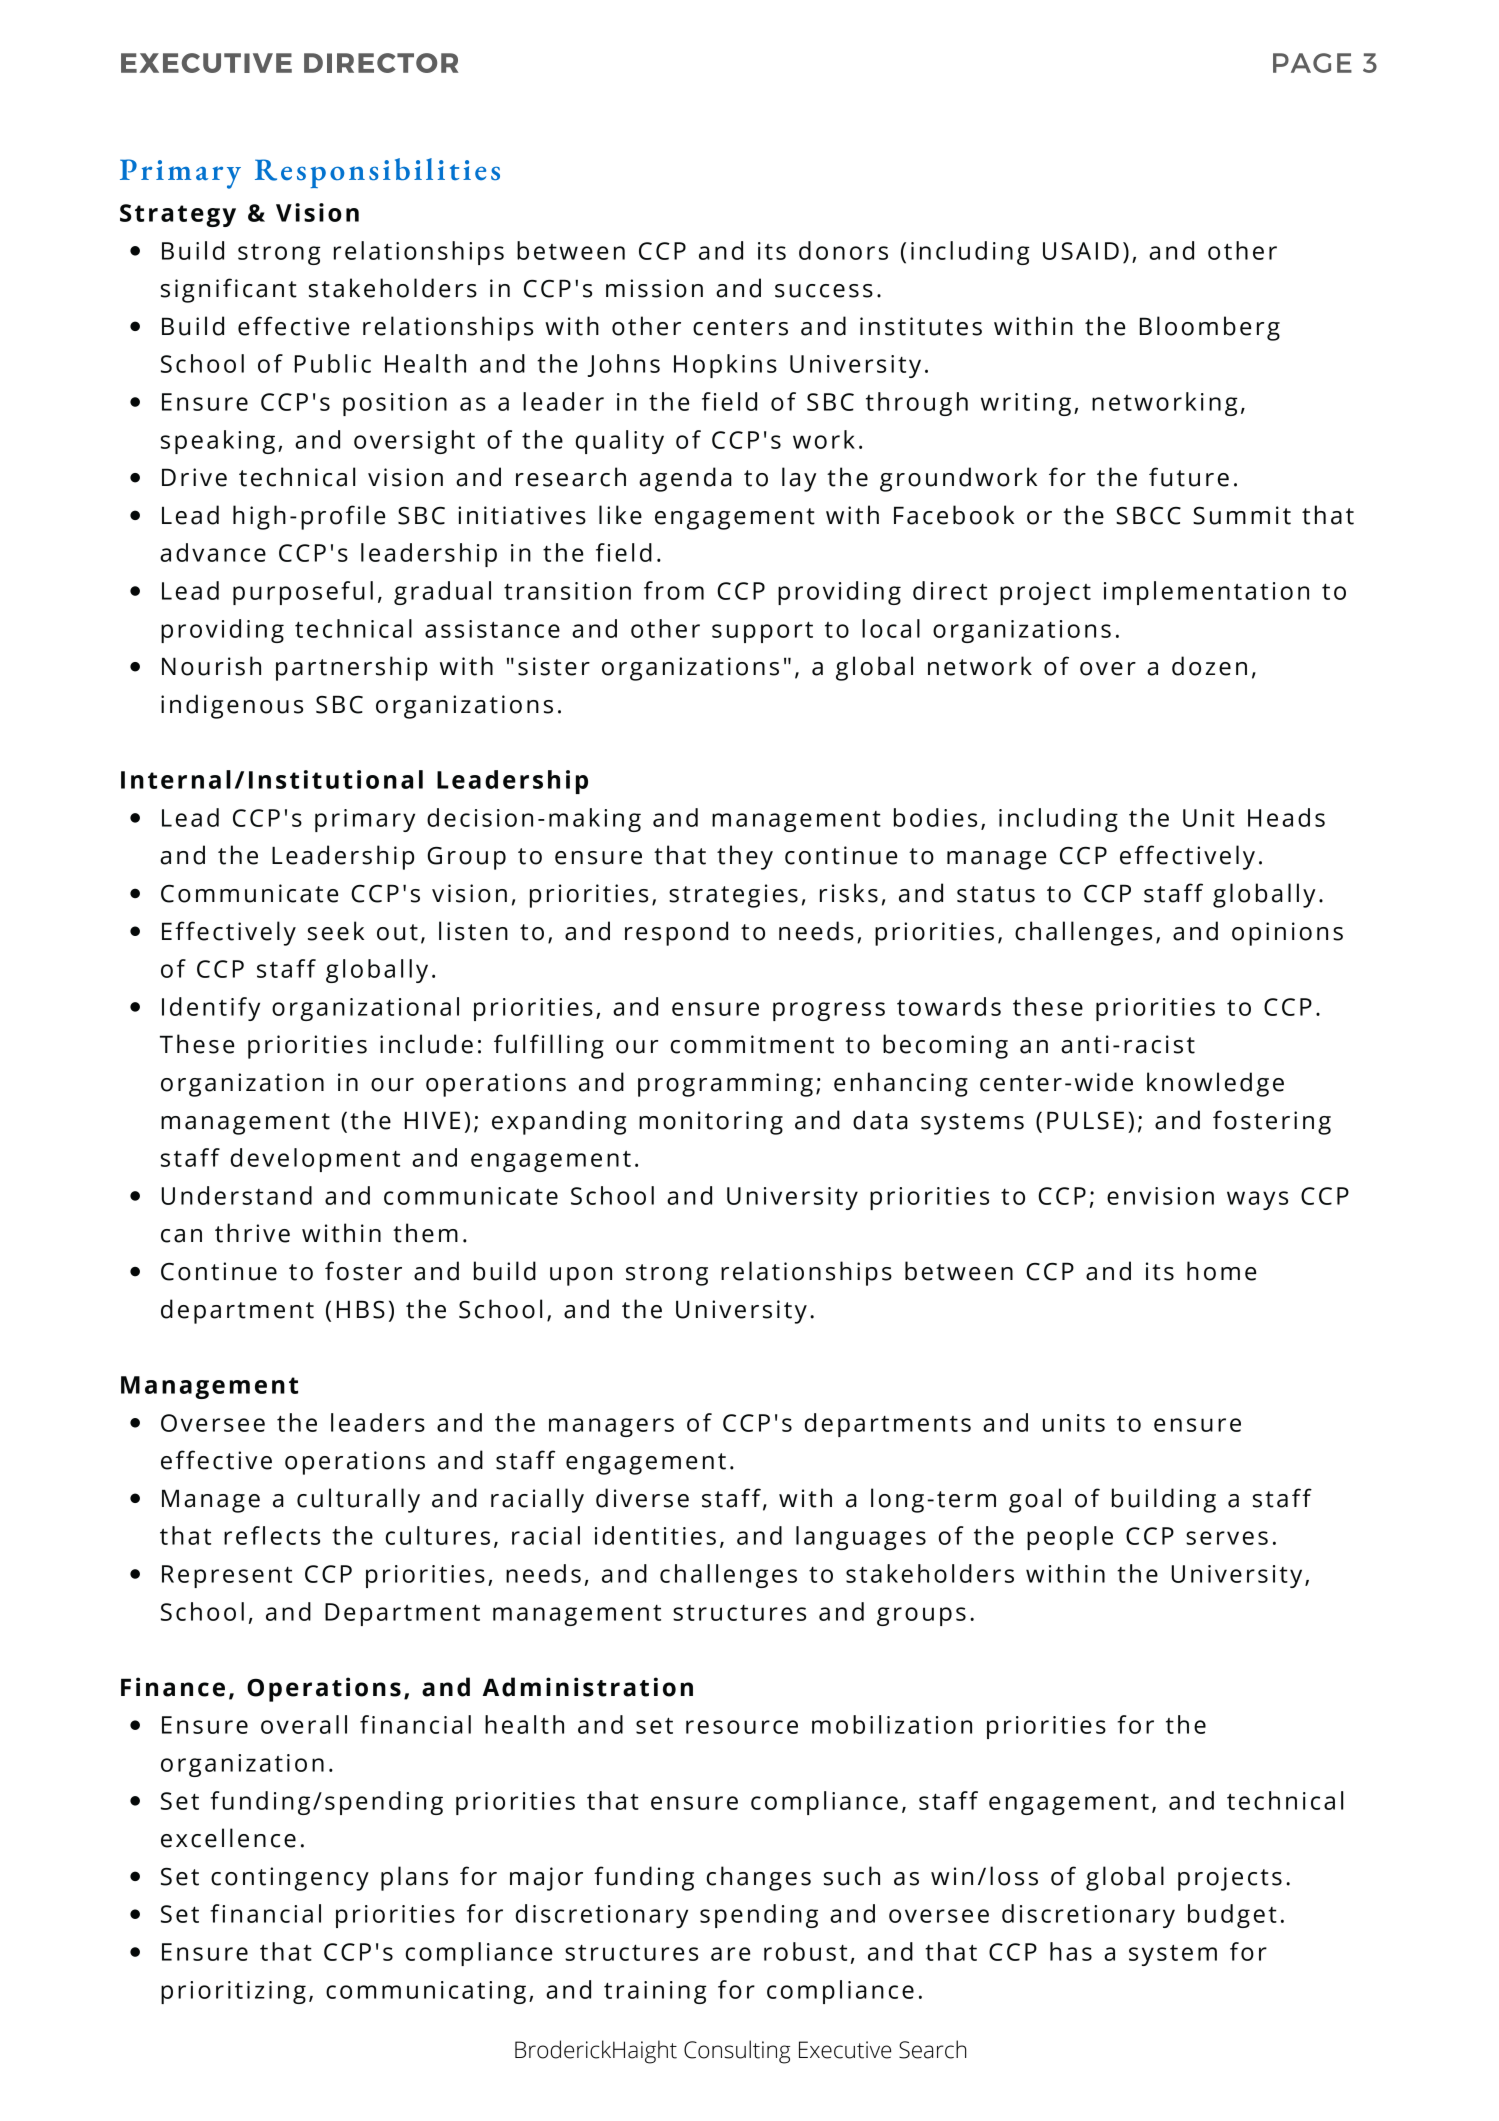  I want to click on knowledge, so click(1215, 1084).
